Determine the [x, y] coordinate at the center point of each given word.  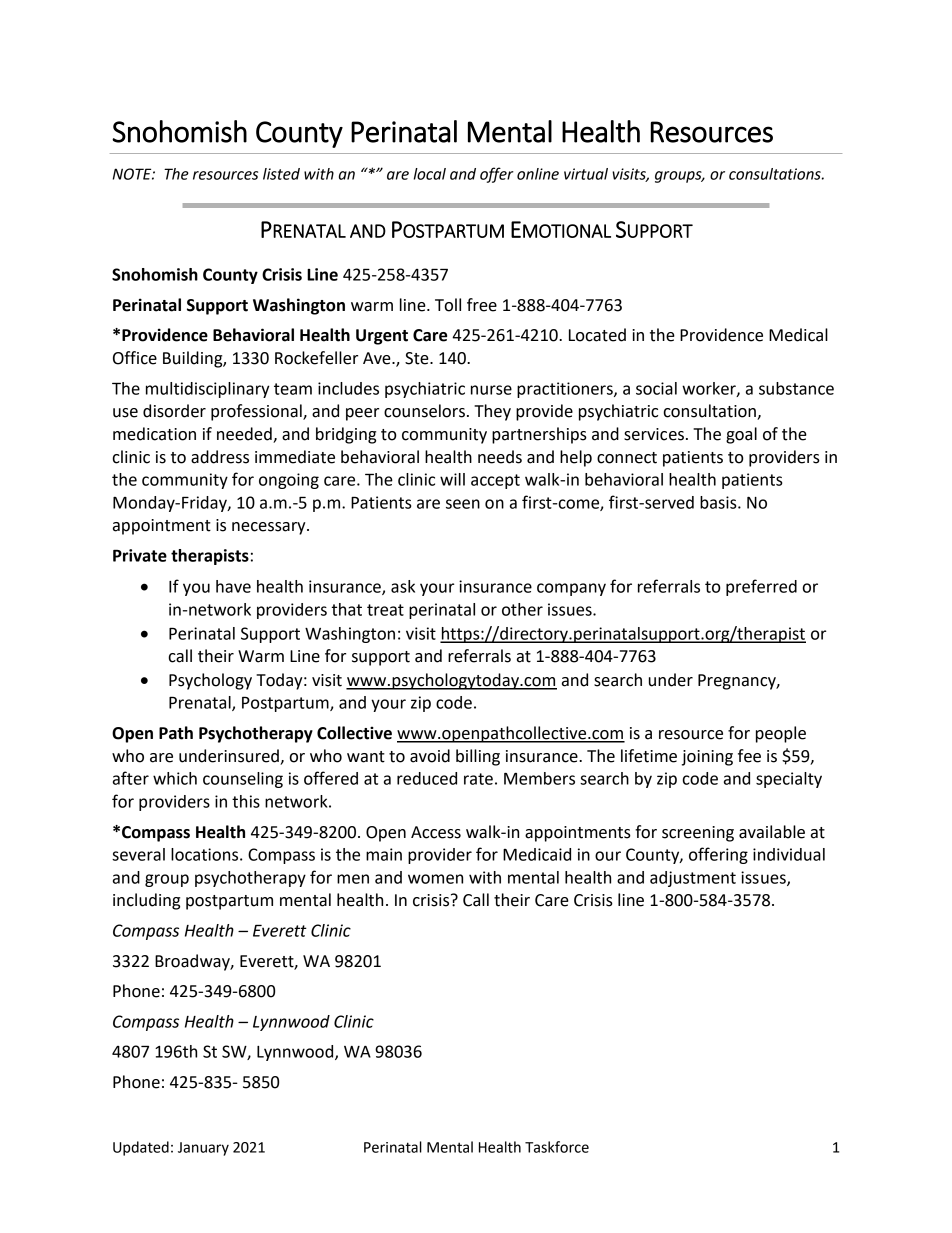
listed [281, 174]
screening [698, 834]
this [246, 801]
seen [463, 504]
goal [741, 435]
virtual [586, 174]
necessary [270, 528]
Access [436, 832]
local [430, 174]
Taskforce [557, 1147]
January [203, 1149]
